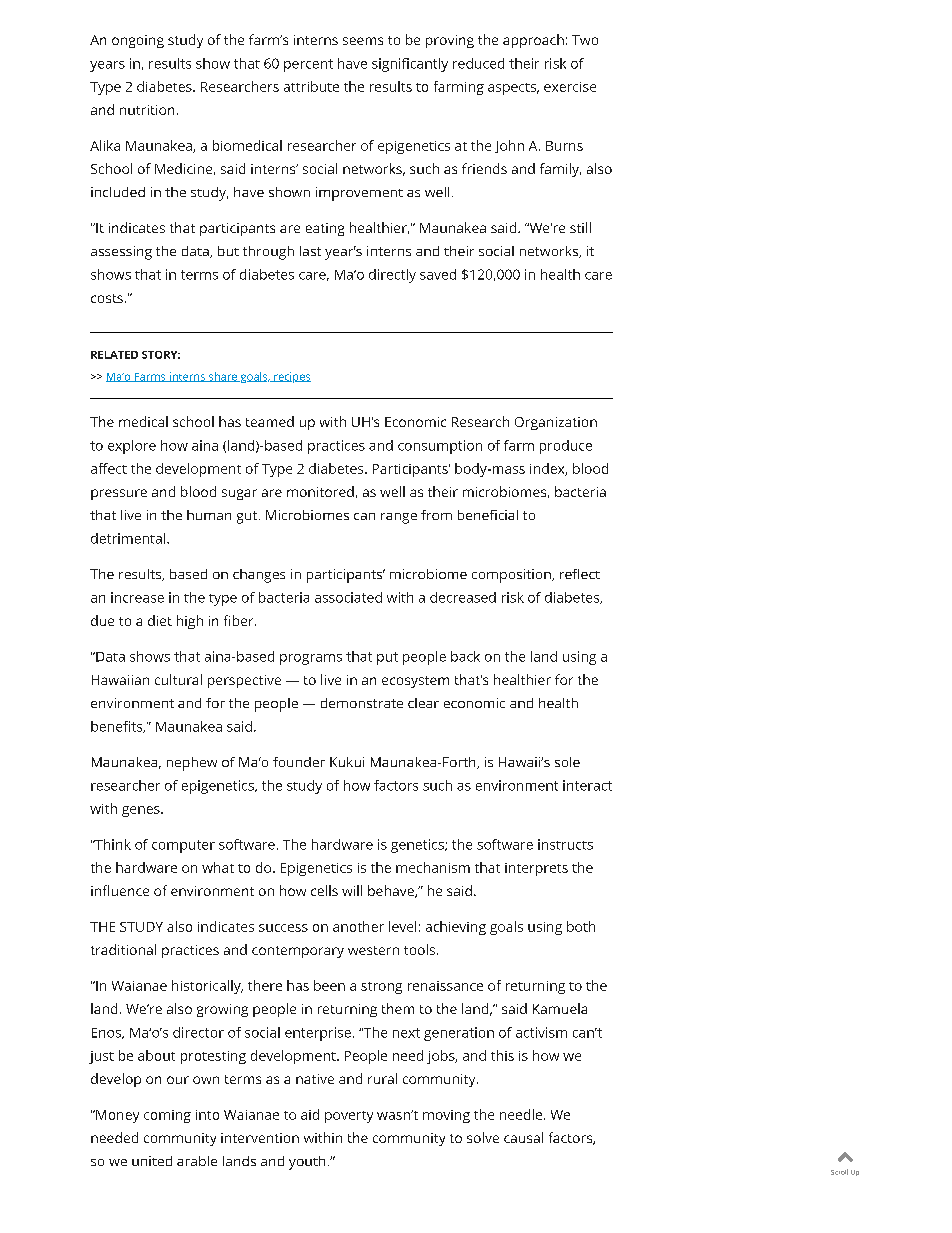 The image size is (952, 1233). Describe the element at coordinates (483, 1137) in the image. I see `solve` at that location.
